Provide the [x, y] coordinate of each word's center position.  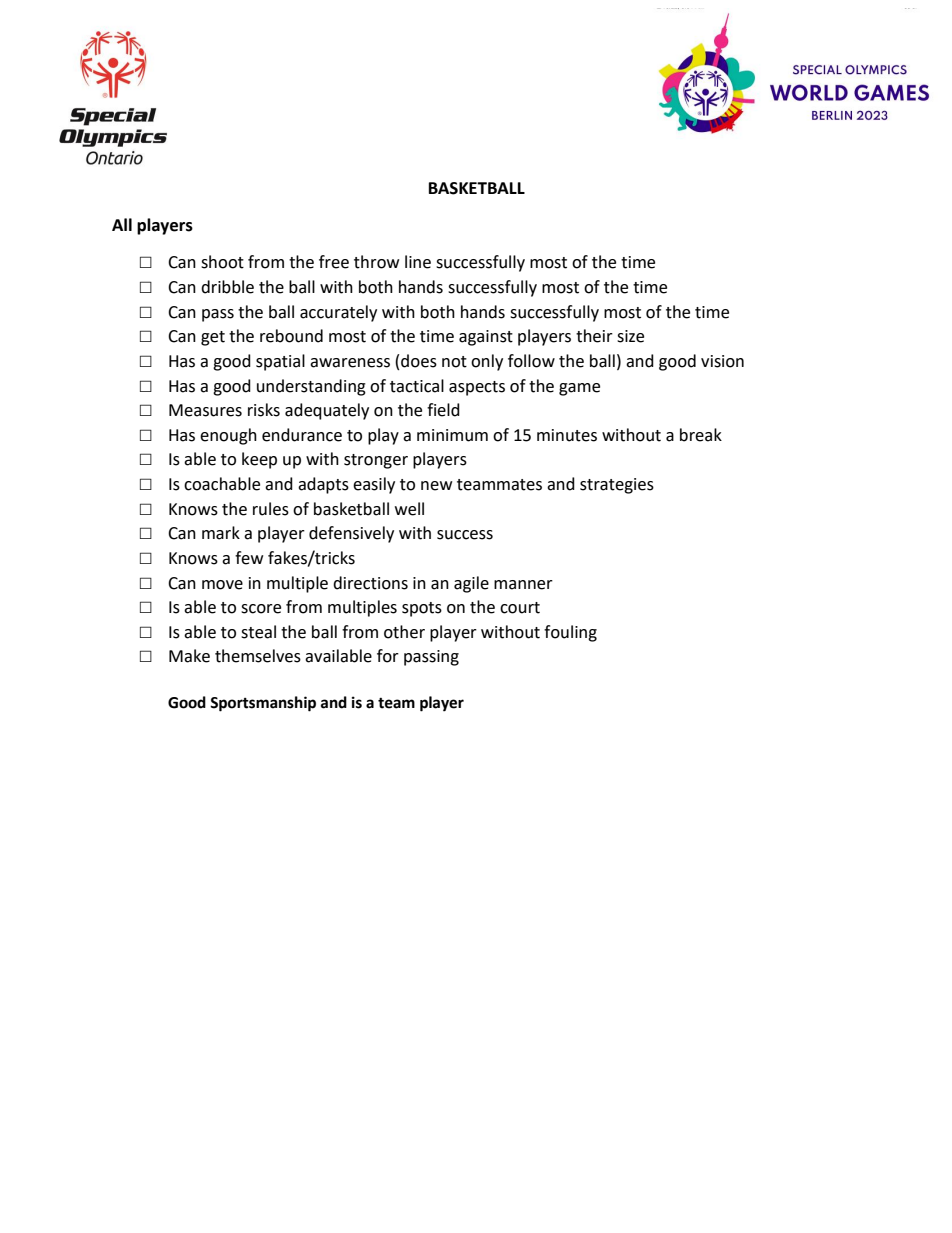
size [630, 336]
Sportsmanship [263, 704]
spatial [280, 362]
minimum [452, 435]
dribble [227, 287]
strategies [617, 486]
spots [422, 609]
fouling [570, 633]
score [261, 609]
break [701, 435]
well [409, 509]
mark [221, 533]
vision [722, 361]
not [454, 362]
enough [228, 436]
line [418, 262]
